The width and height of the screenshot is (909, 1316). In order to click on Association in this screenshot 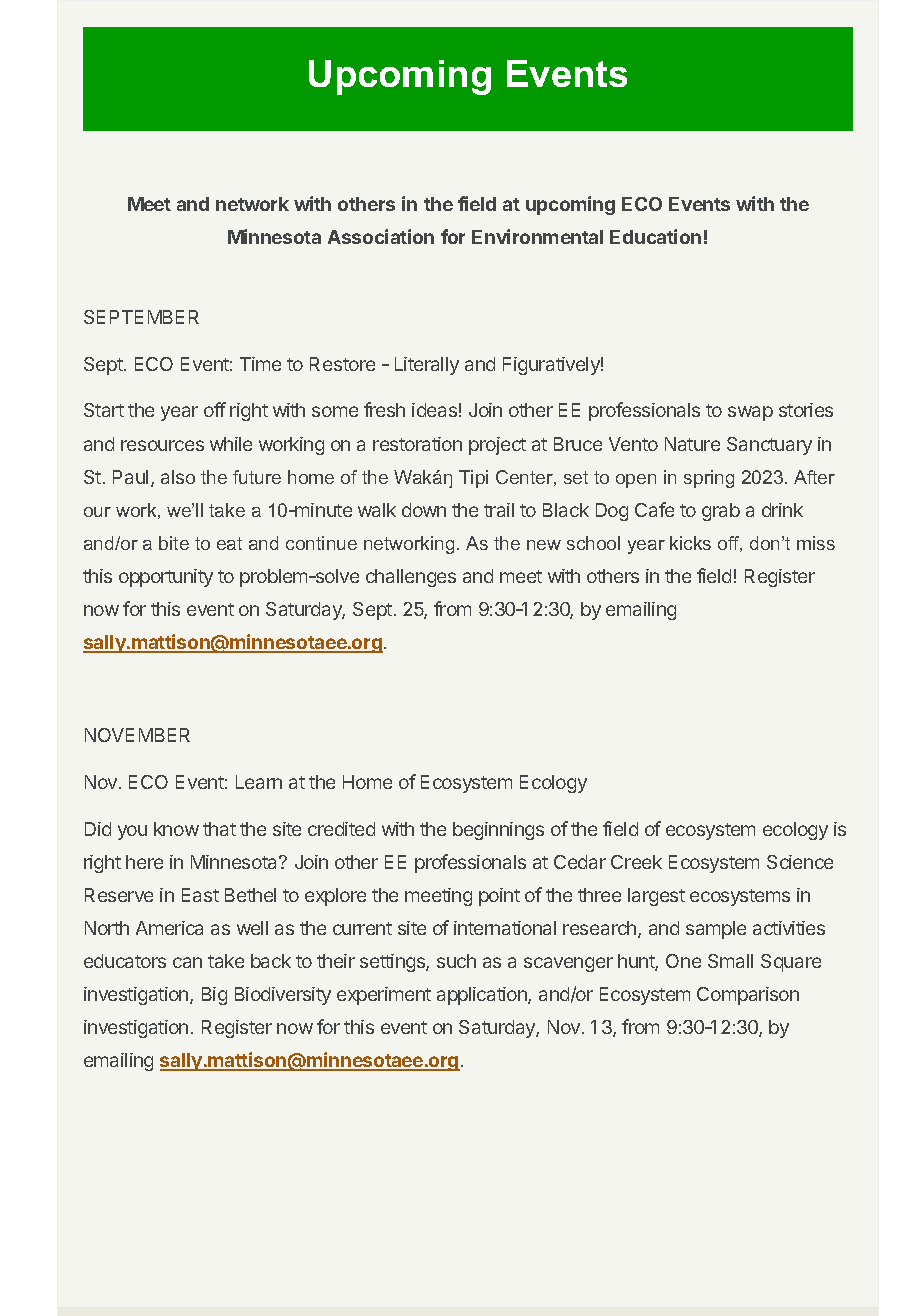, I will do `click(381, 236)`.
